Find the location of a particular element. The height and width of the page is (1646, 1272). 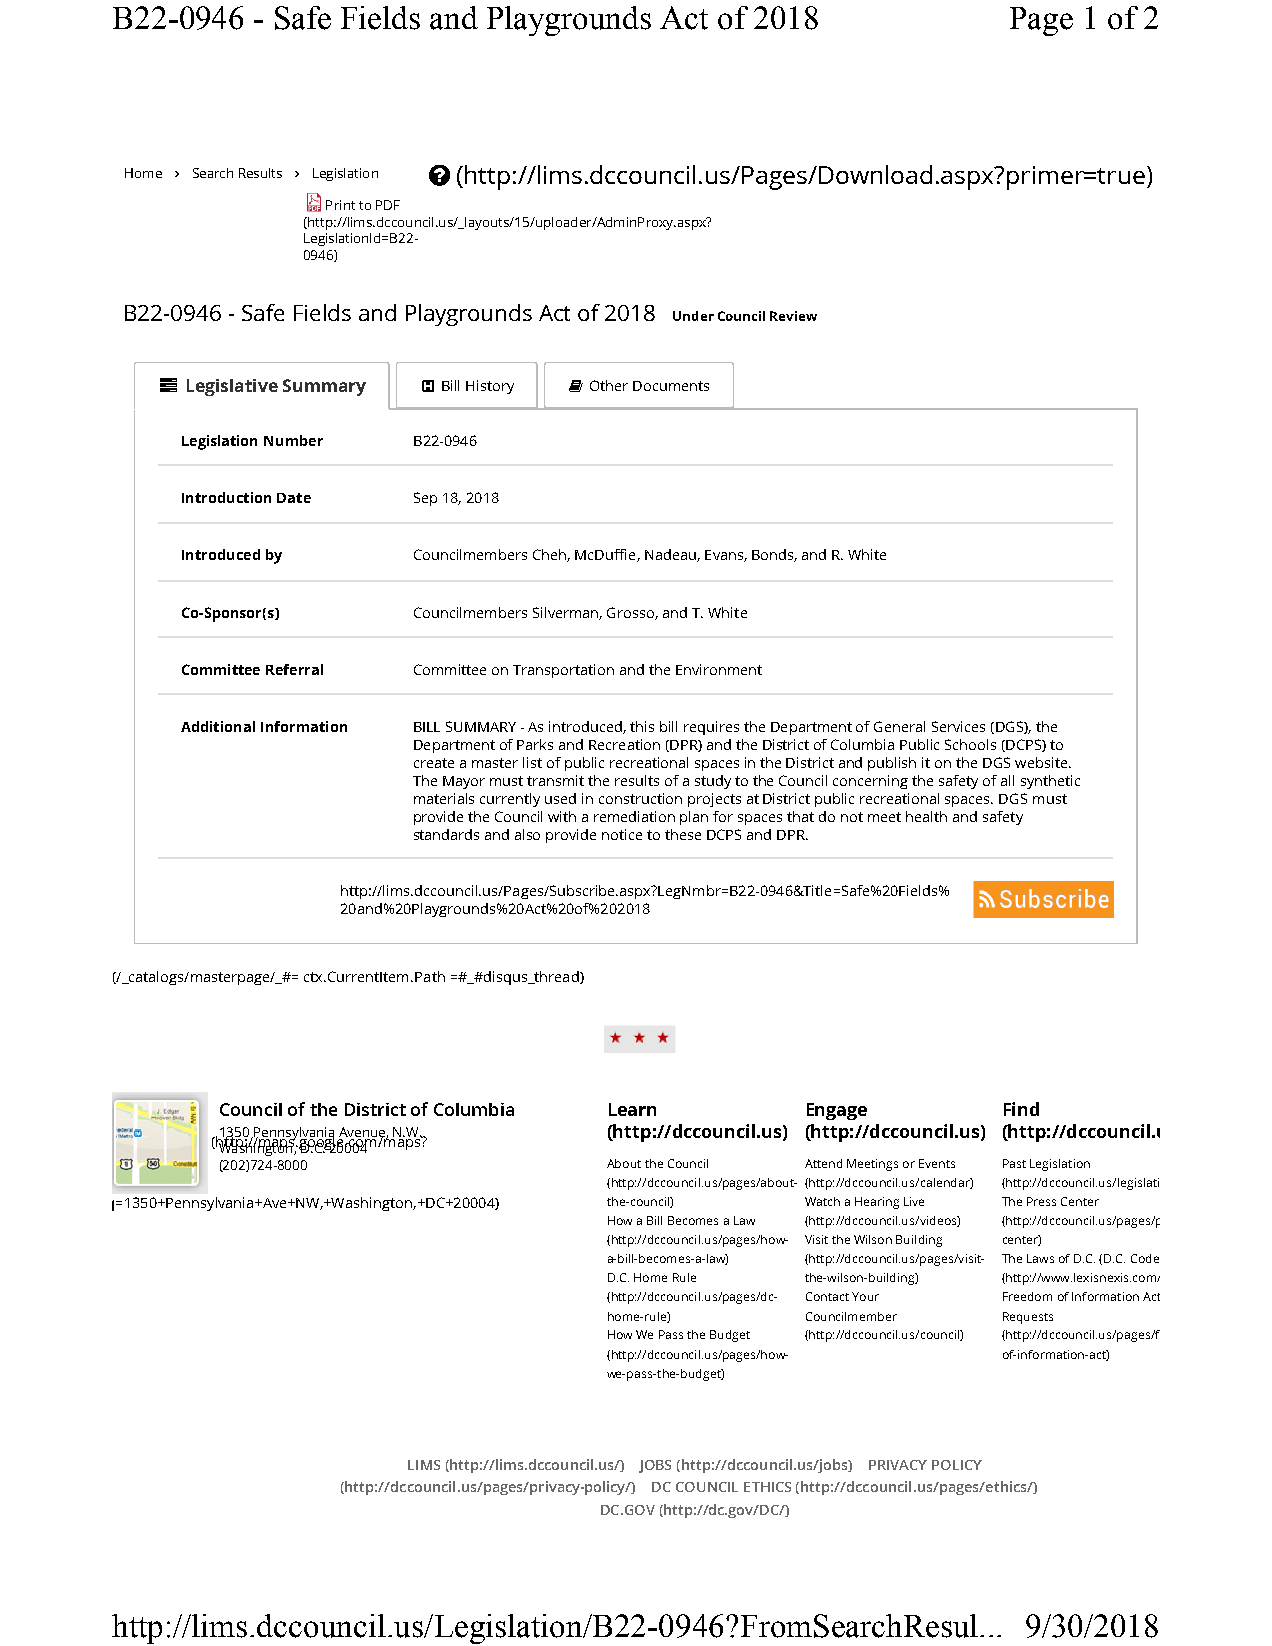

Services is located at coordinates (958, 726).
